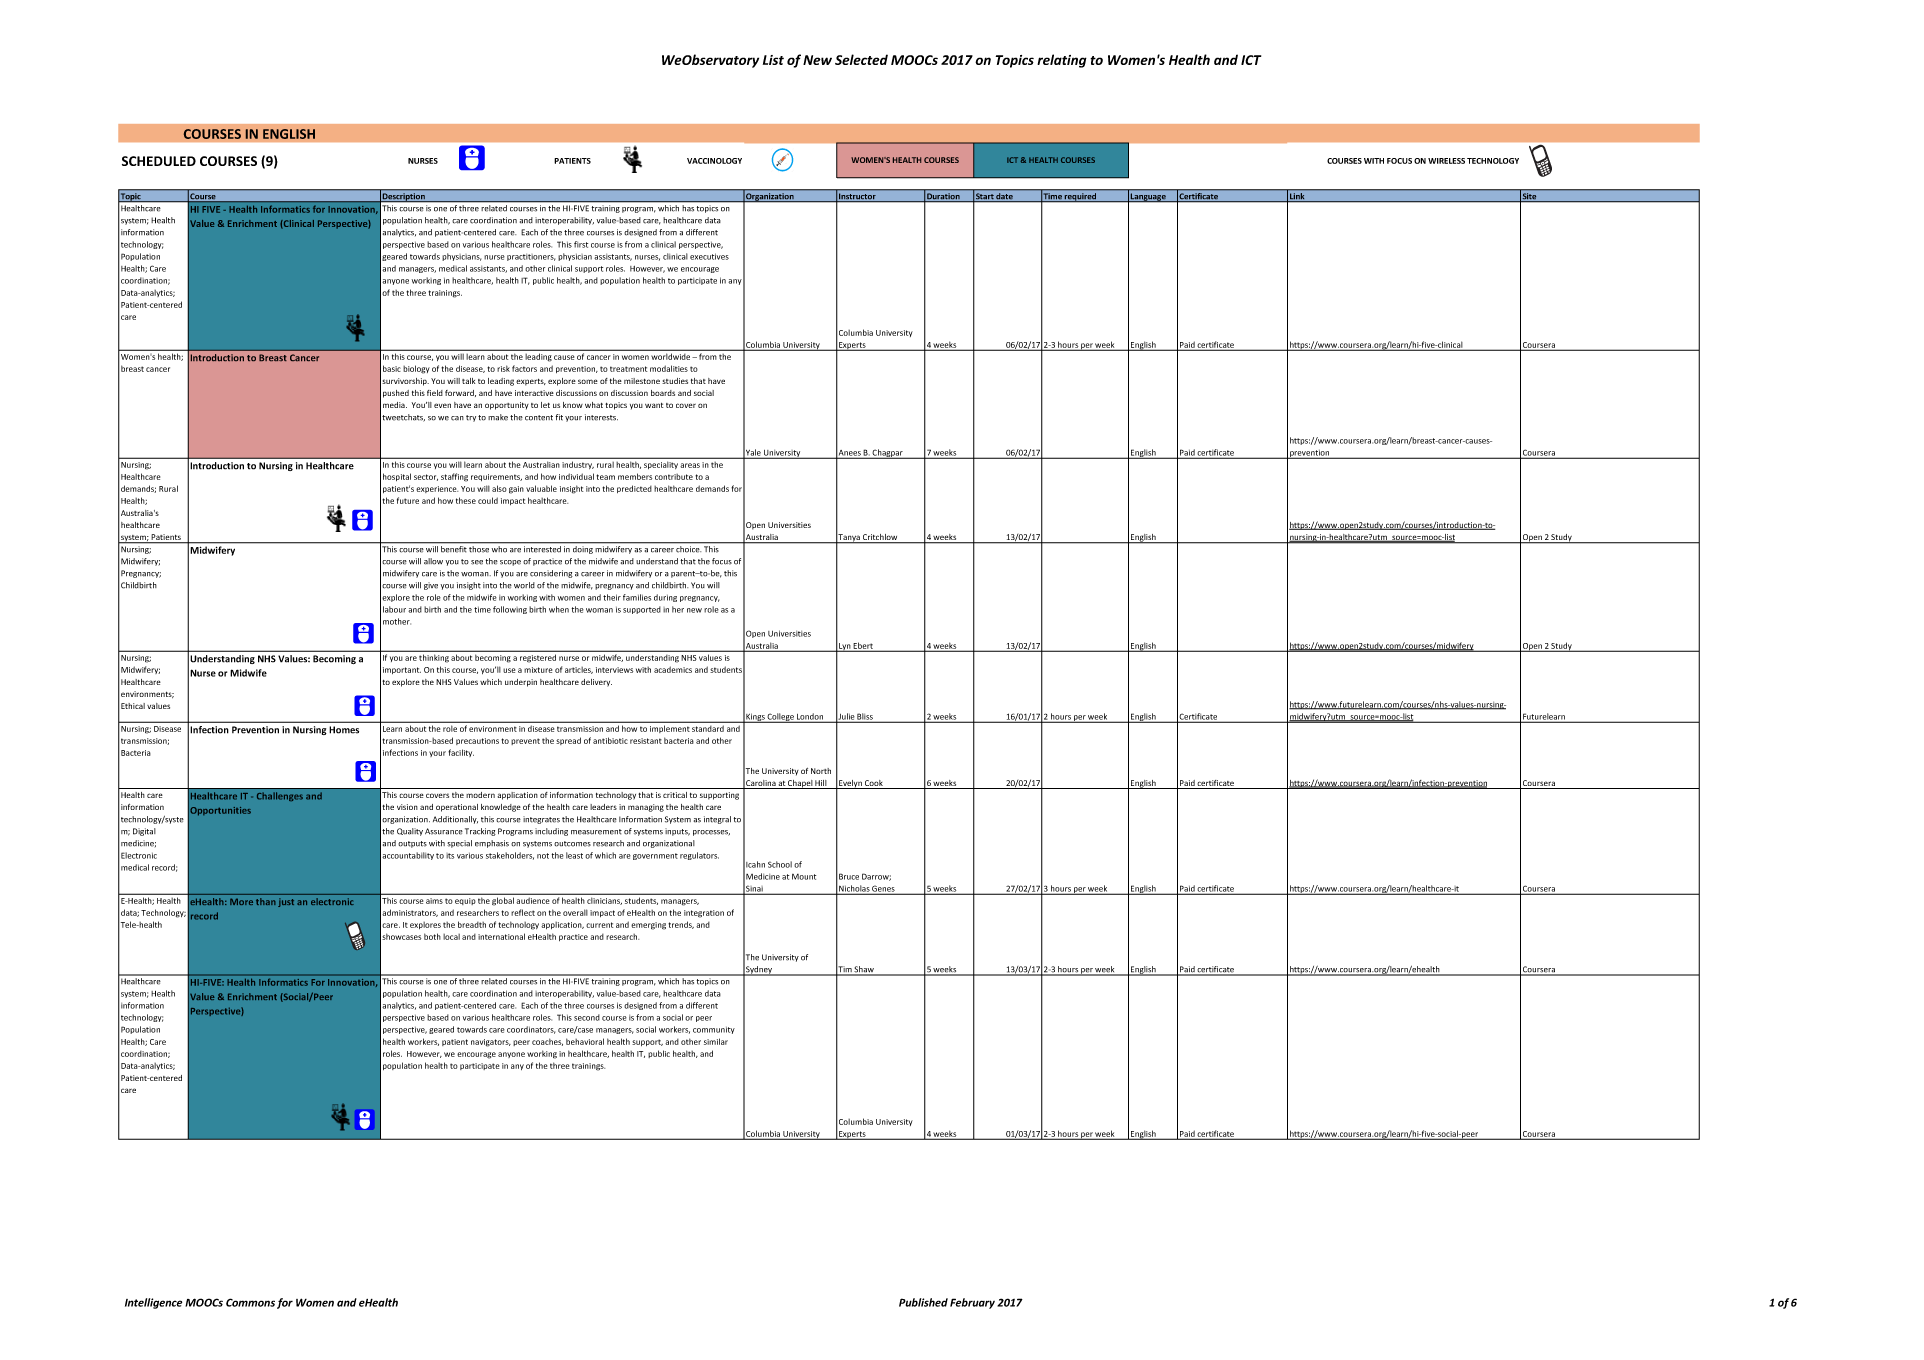 The width and height of the screenshot is (1924, 1360). Describe the element at coordinates (972, 1303) in the screenshot. I see `February` at that location.
